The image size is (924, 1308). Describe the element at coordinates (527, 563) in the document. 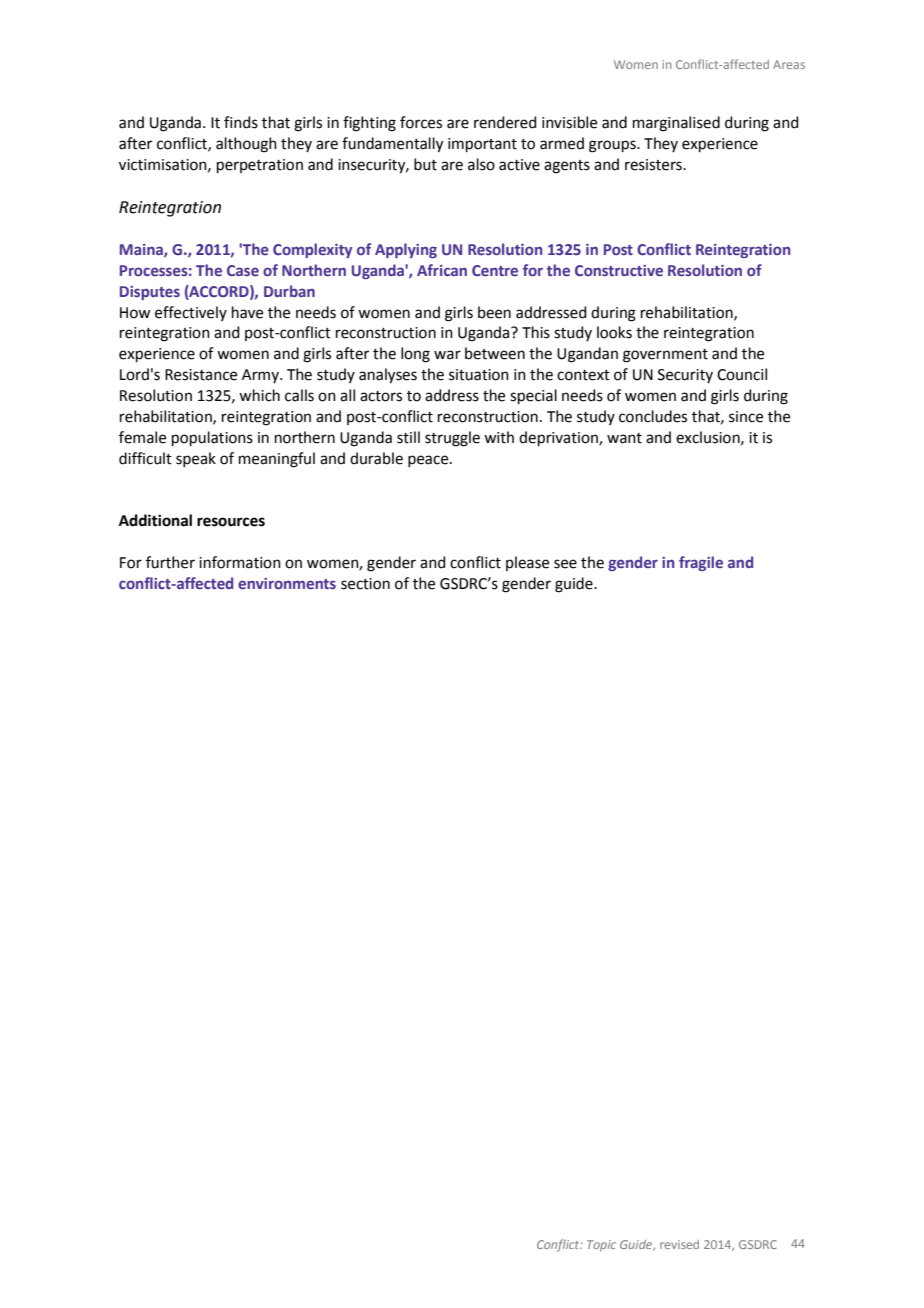

I see `please` at that location.
